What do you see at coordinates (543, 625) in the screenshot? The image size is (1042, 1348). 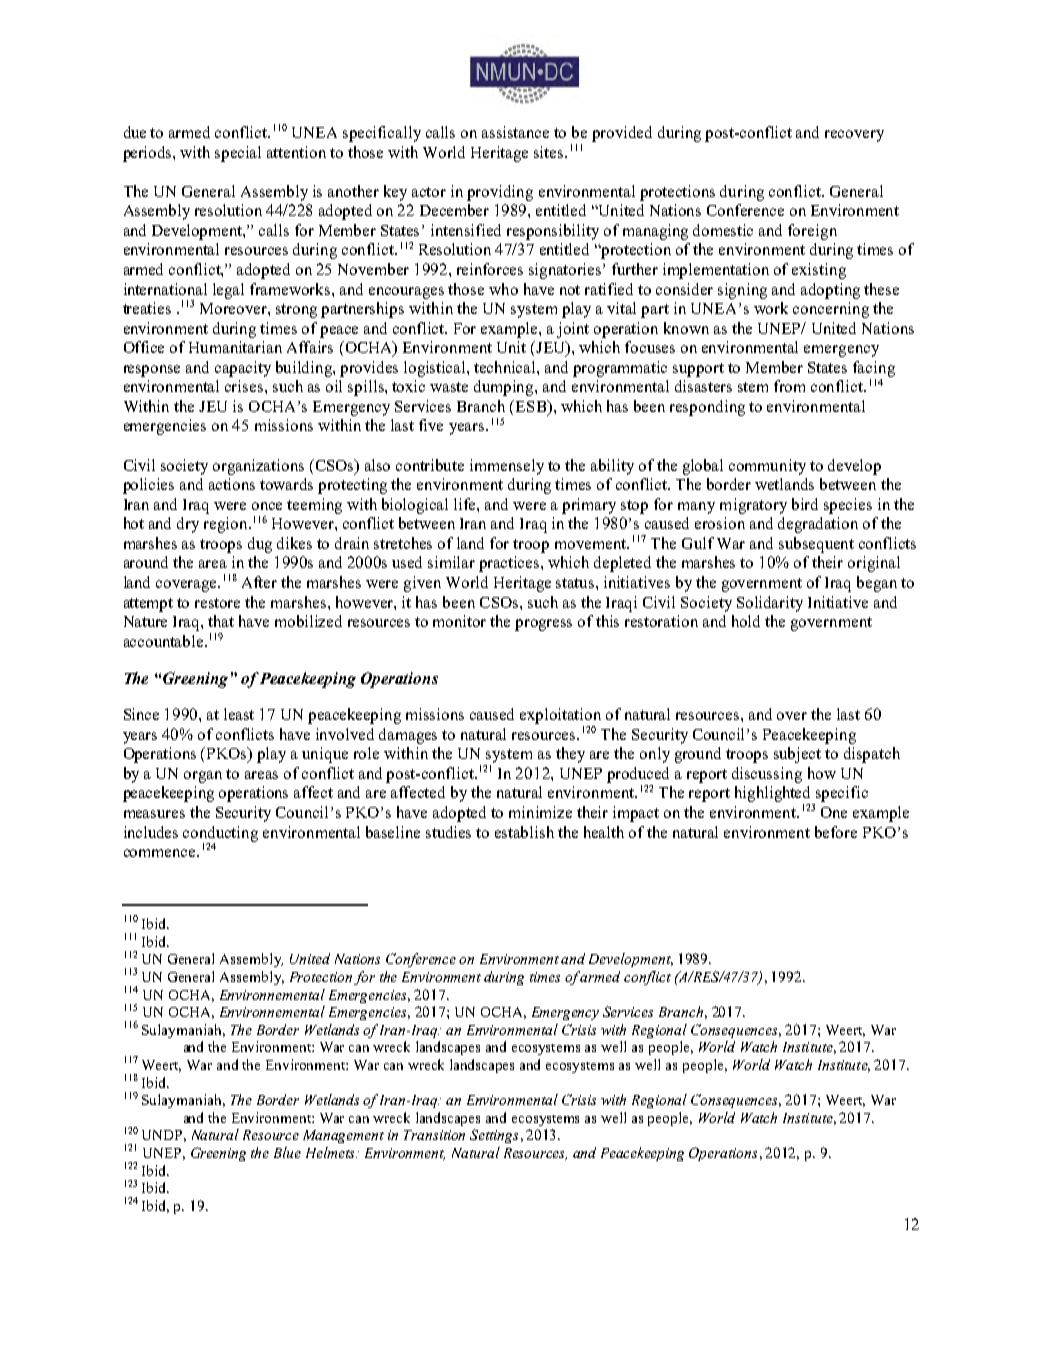 I see `progress` at bounding box center [543, 625].
